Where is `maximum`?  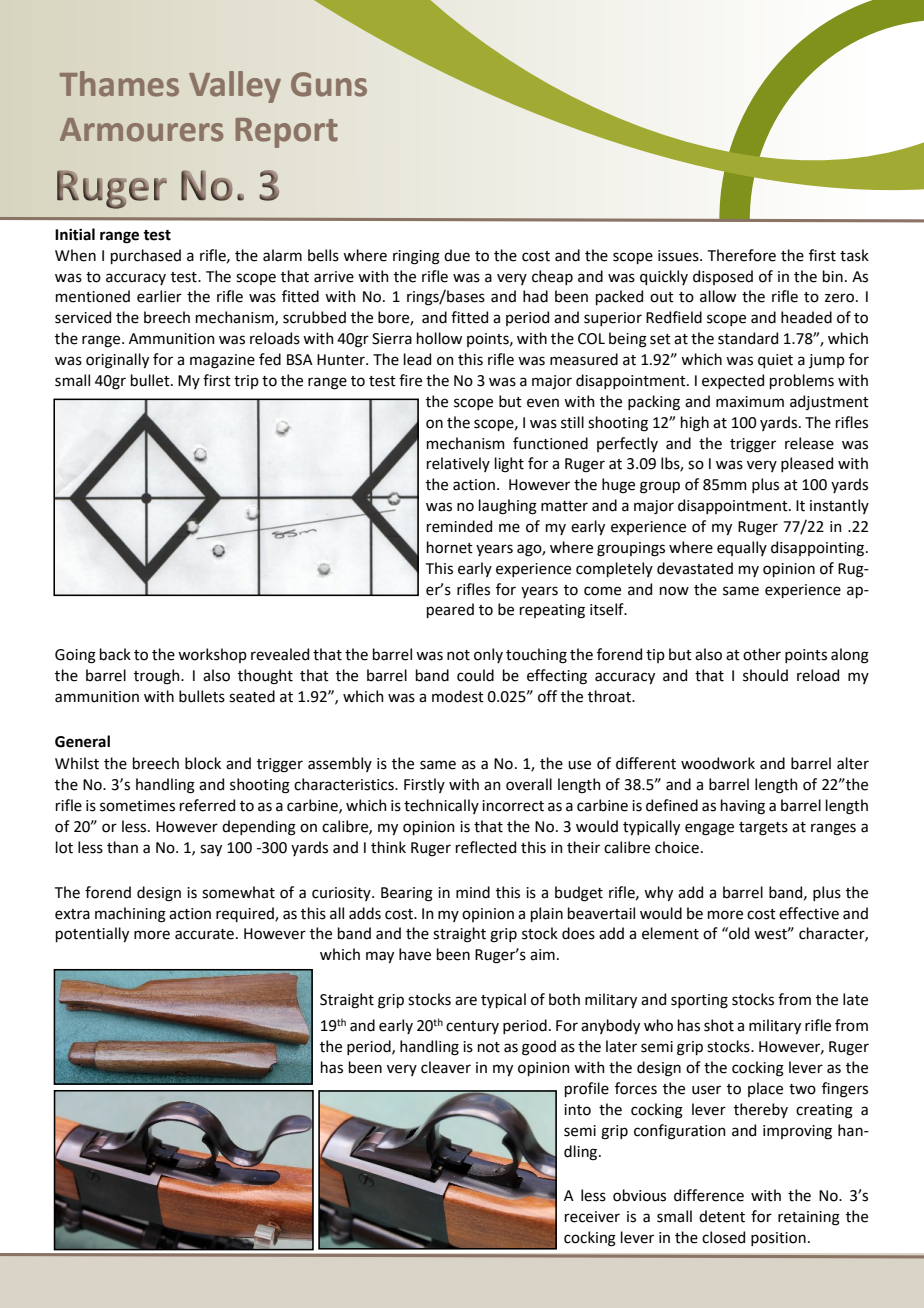
maximum is located at coordinates (750, 402).
